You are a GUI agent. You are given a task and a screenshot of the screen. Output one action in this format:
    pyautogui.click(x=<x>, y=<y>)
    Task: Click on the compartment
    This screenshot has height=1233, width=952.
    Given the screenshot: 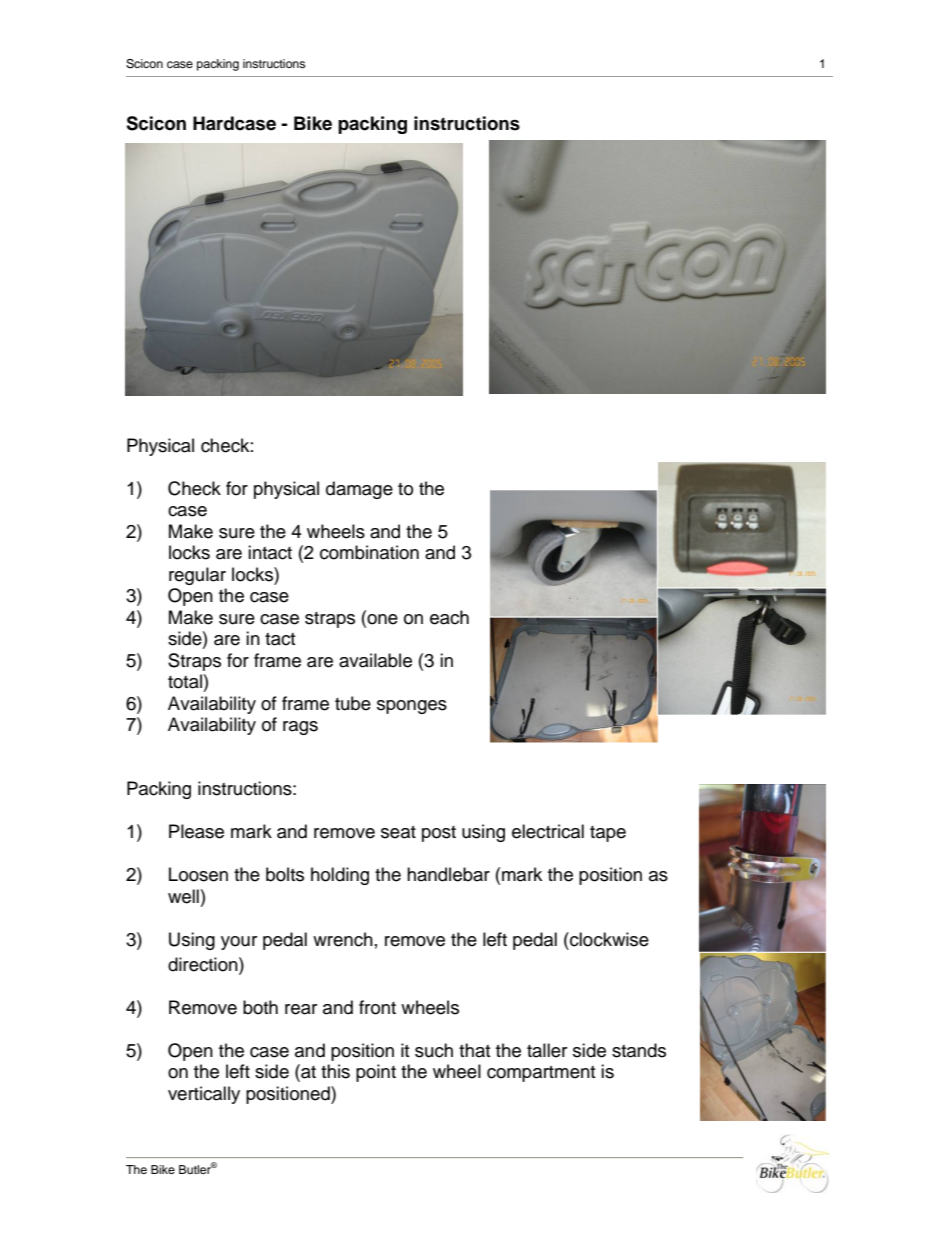 What is the action you would take?
    pyautogui.click(x=541, y=1074)
